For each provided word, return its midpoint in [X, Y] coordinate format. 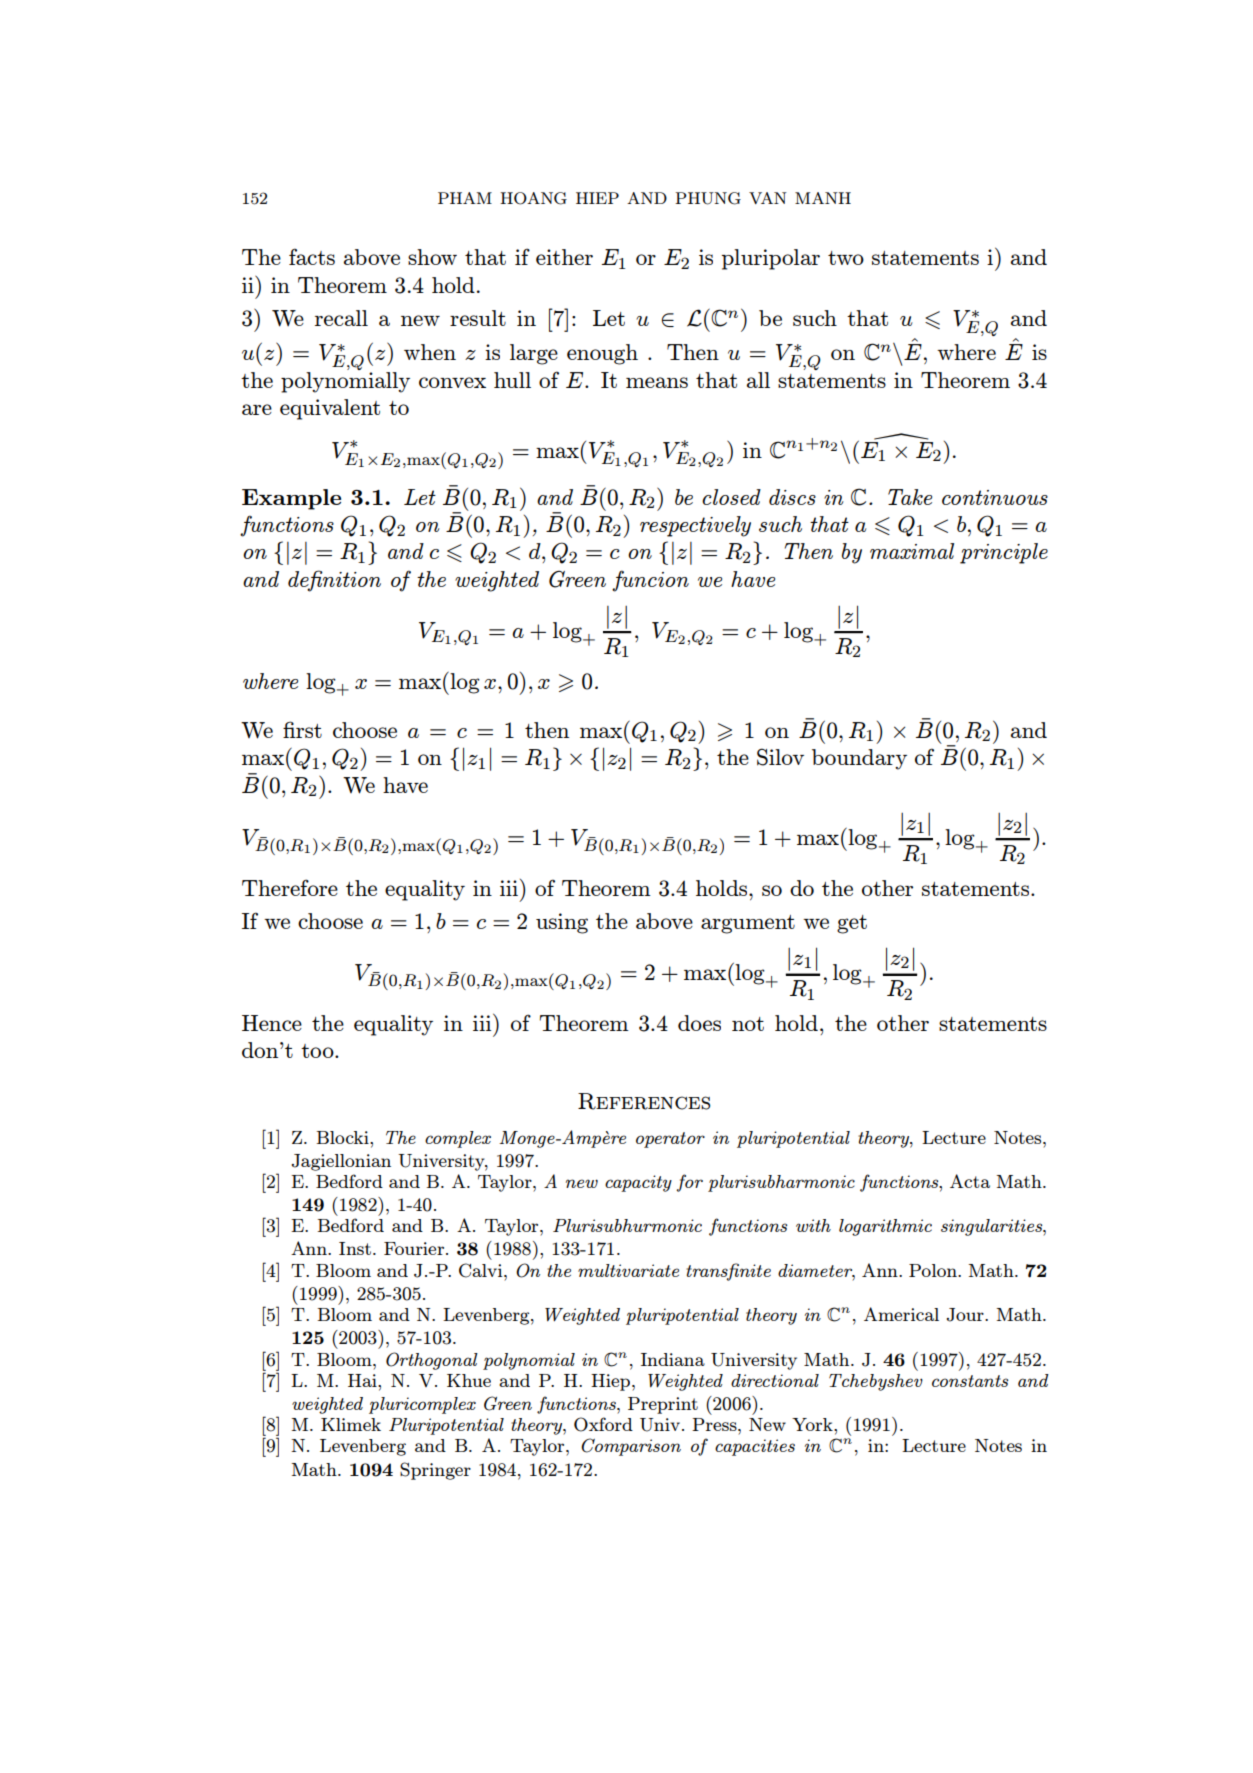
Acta [970, 1181]
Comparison [631, 1447]
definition [334, 581]
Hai [363, 1380]
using [562, 923]
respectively [695, 526]
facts [312, 256]
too [318, 1051]
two [846, 258]
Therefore [290, 887]
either [564, 257]
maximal [912, 551]
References [644, 1101]
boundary [859, 759]
